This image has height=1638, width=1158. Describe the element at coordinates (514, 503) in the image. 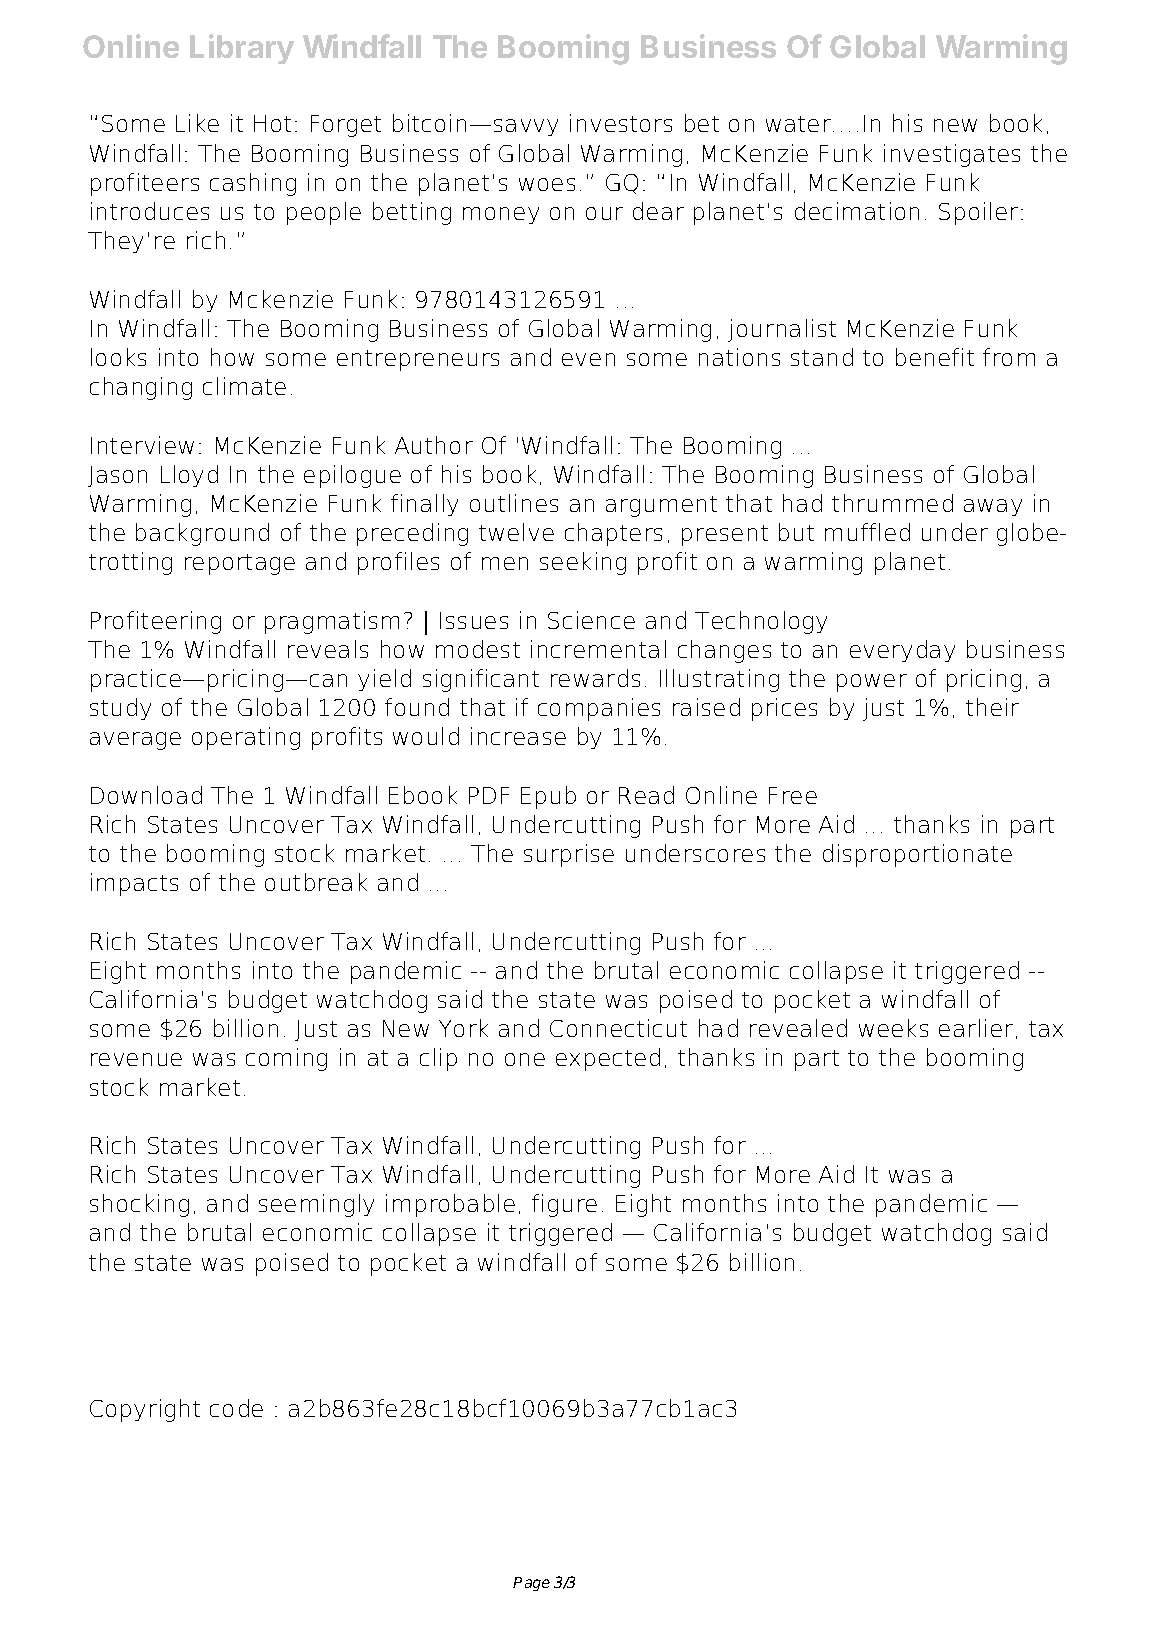

I see `outlines` at that location.
